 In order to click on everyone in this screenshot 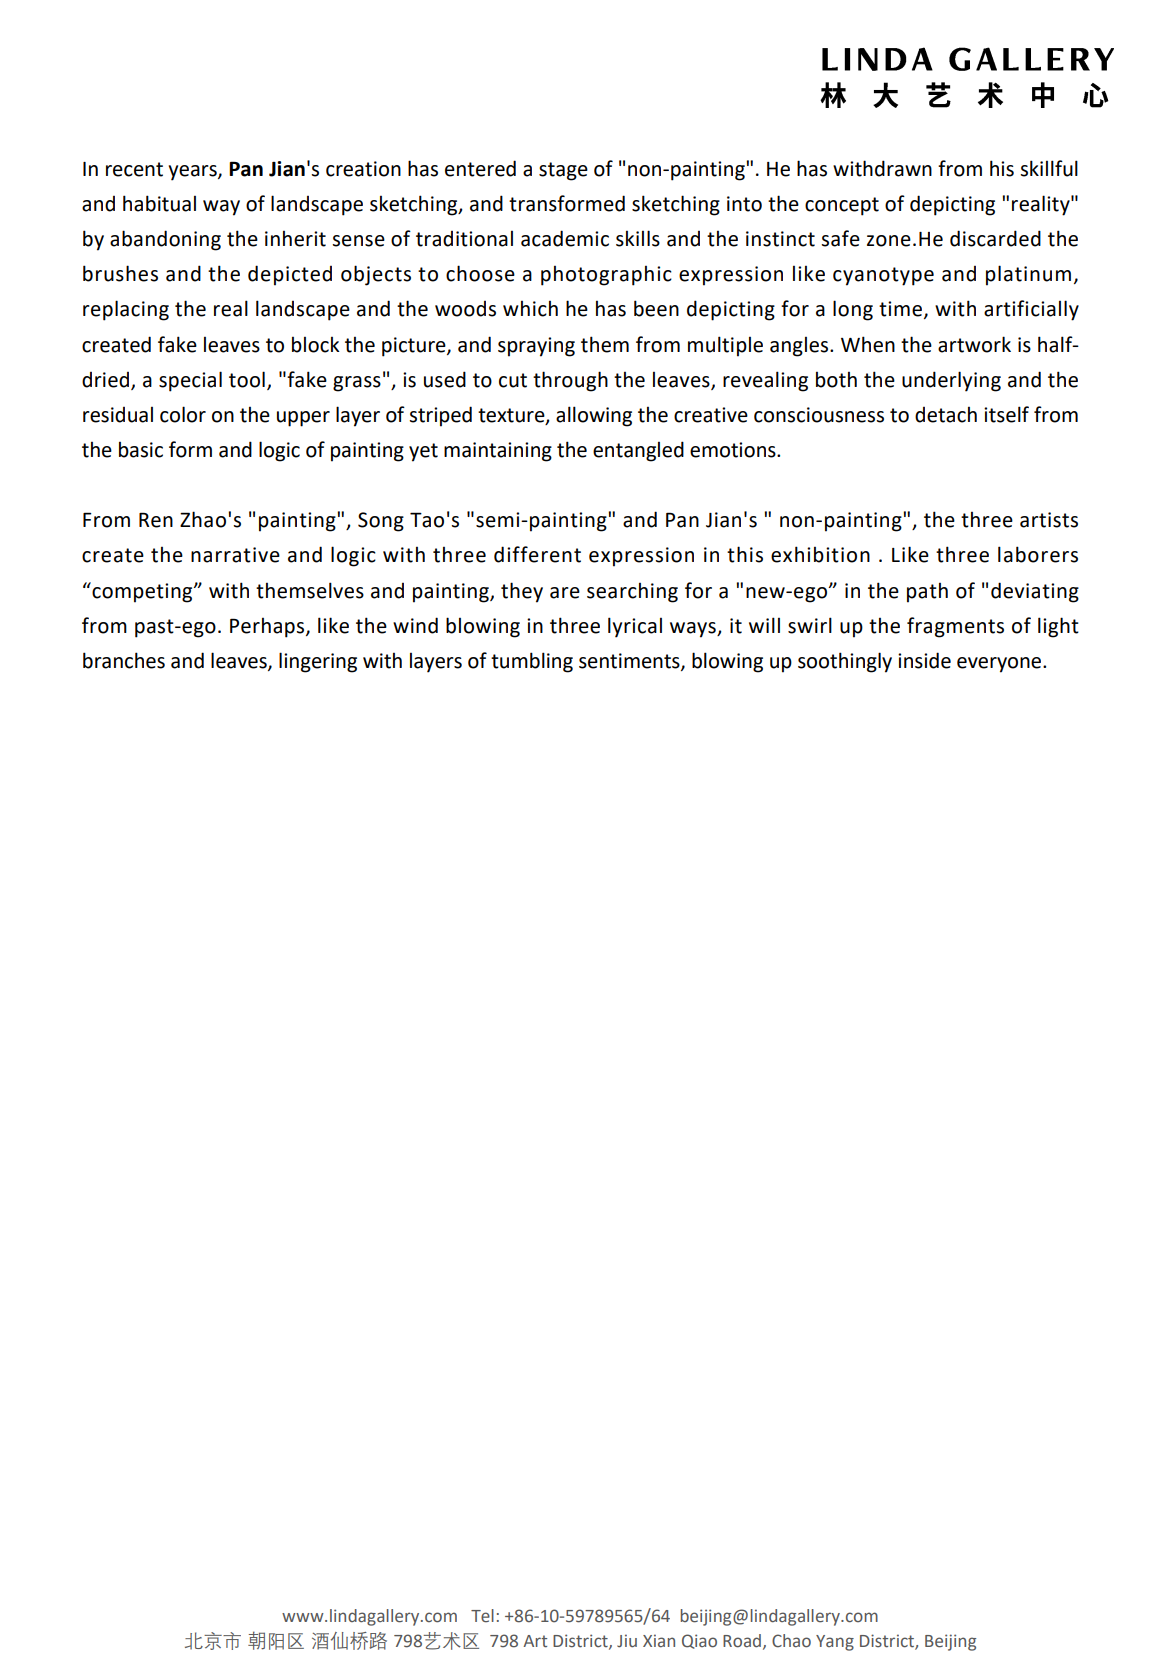, I will do `click(1000, 665)`.
